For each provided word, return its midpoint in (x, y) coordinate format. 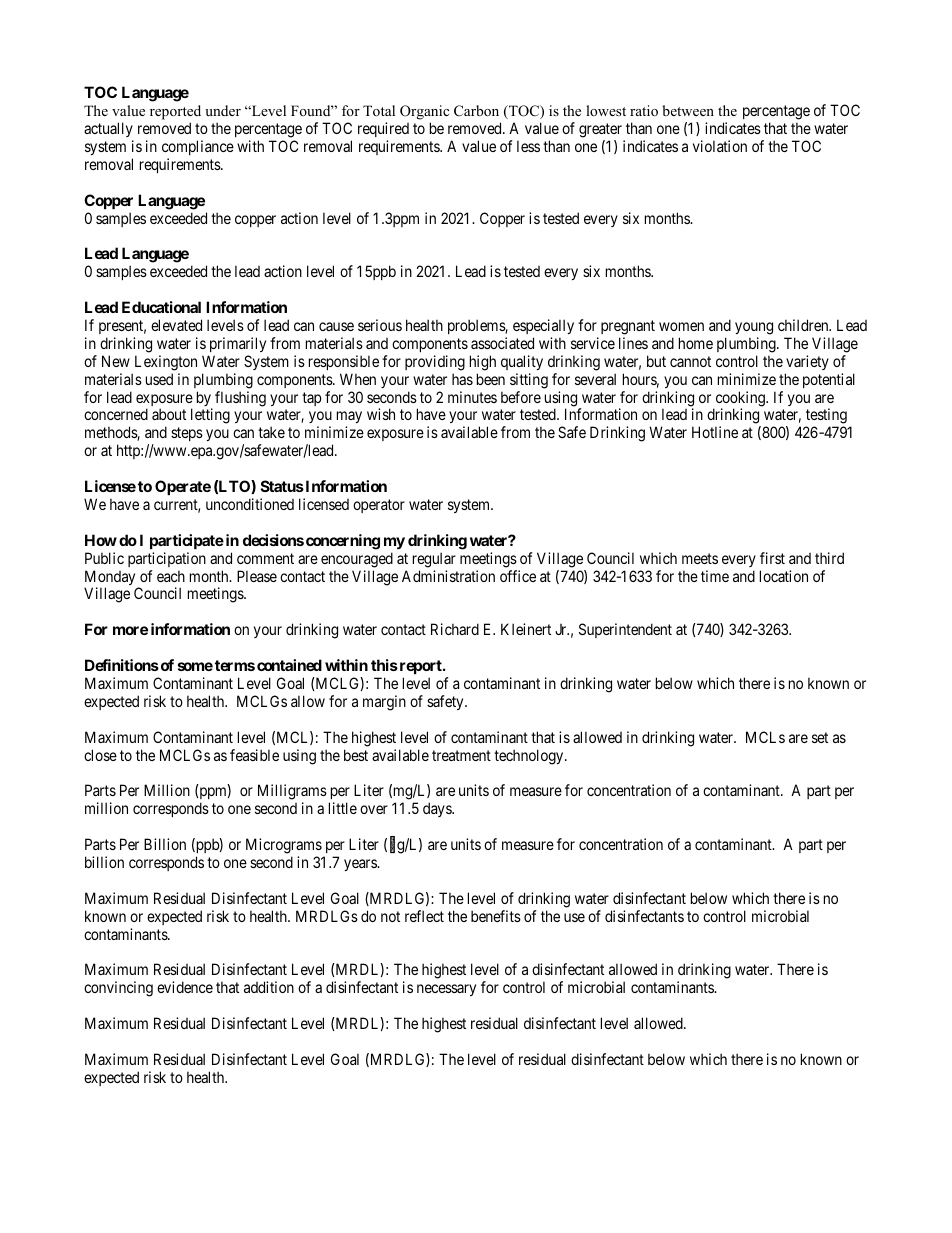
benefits (496, 916)
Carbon (476, 111)
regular (434, 560)
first (772, 558)
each (171, 576)
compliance (198, 147)
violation (720, 146)
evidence (185, 987)
